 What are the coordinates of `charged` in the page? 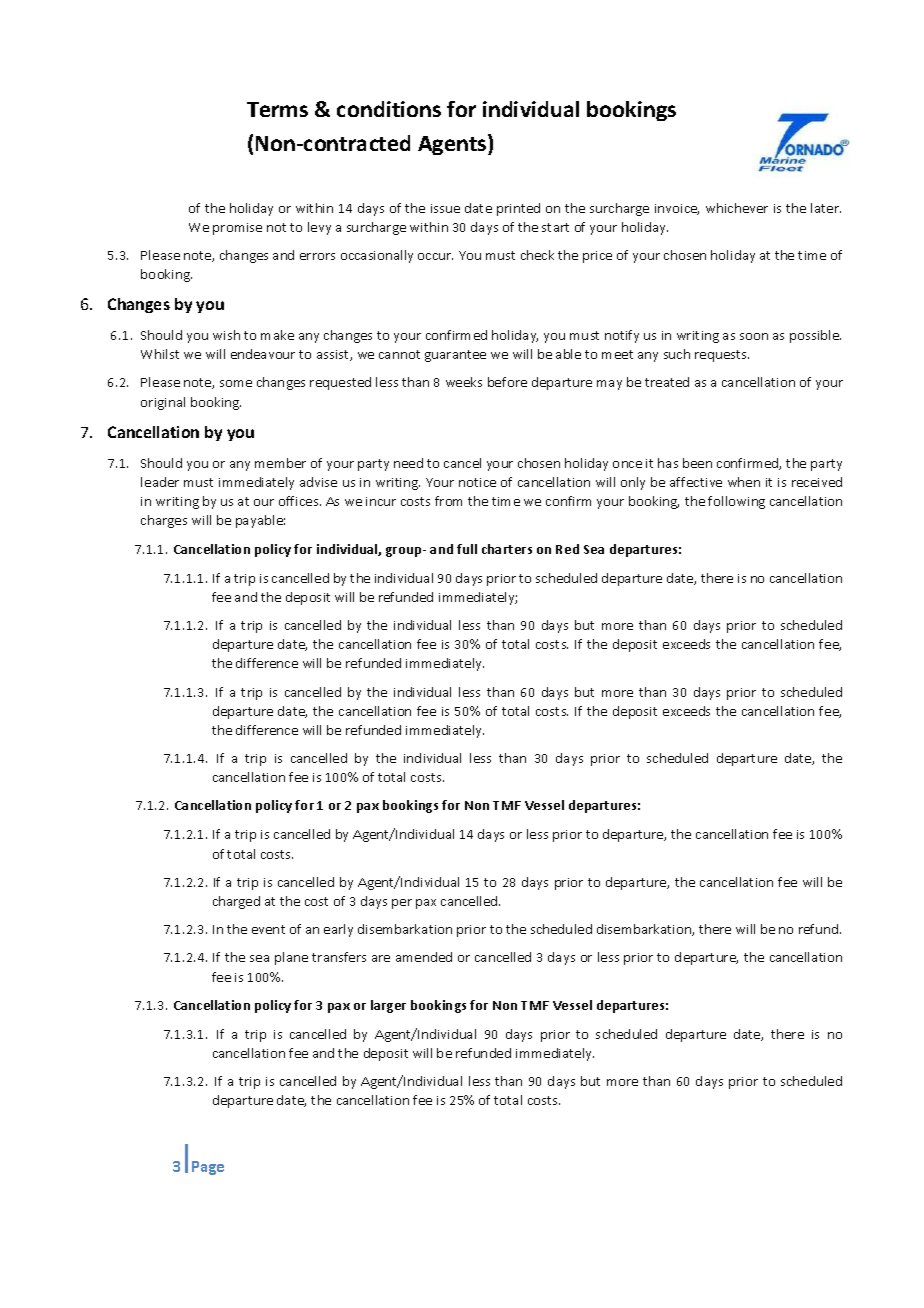 It's located at (236, 902).
